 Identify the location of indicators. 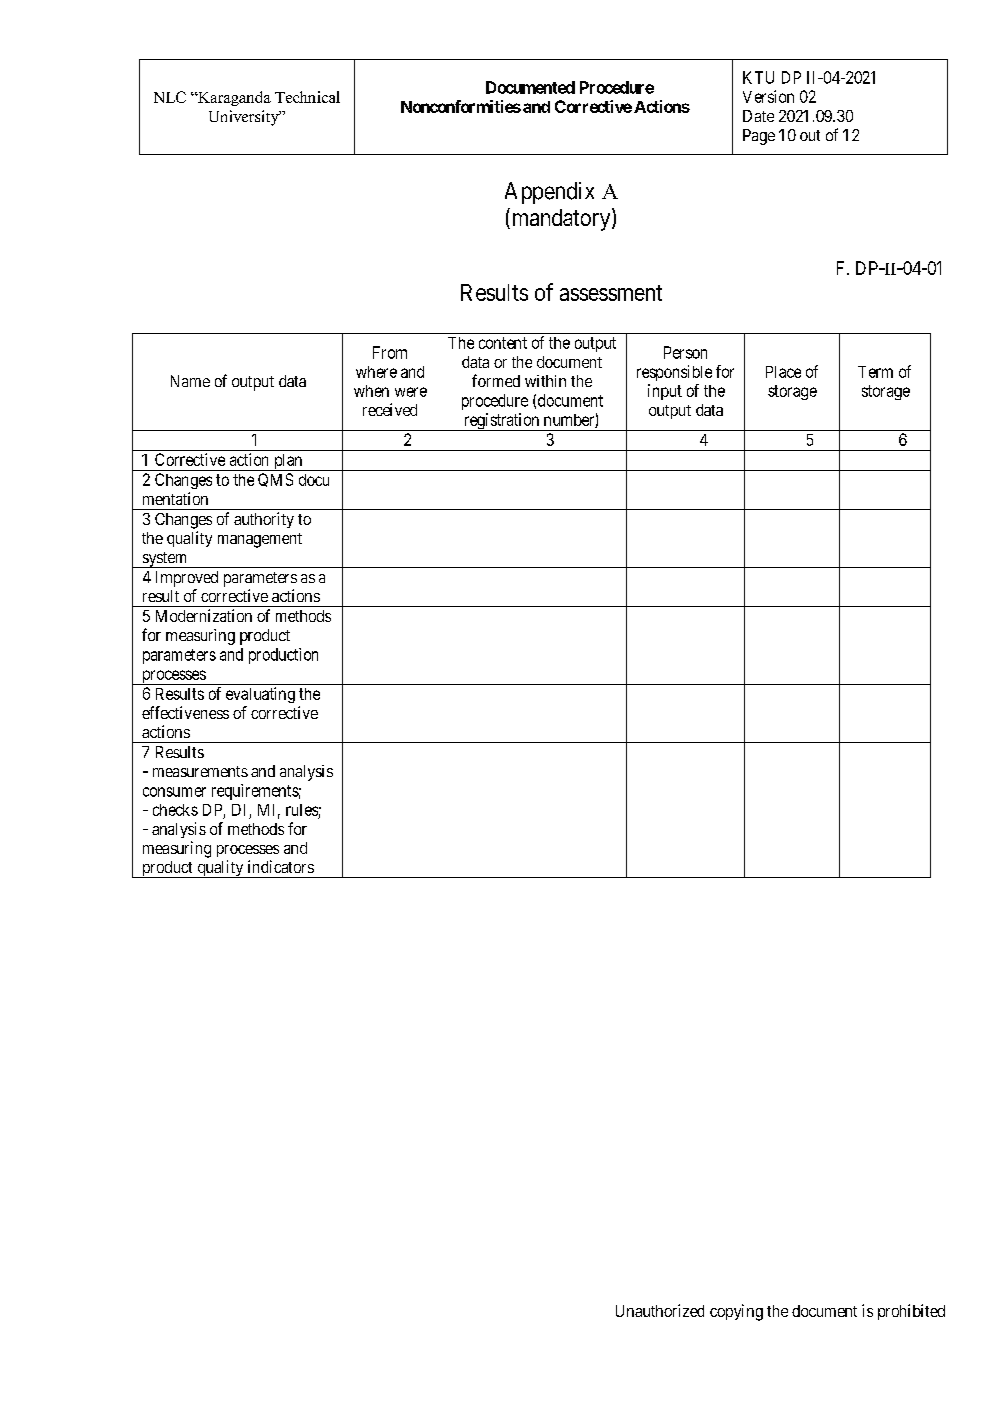
(281, 866).
